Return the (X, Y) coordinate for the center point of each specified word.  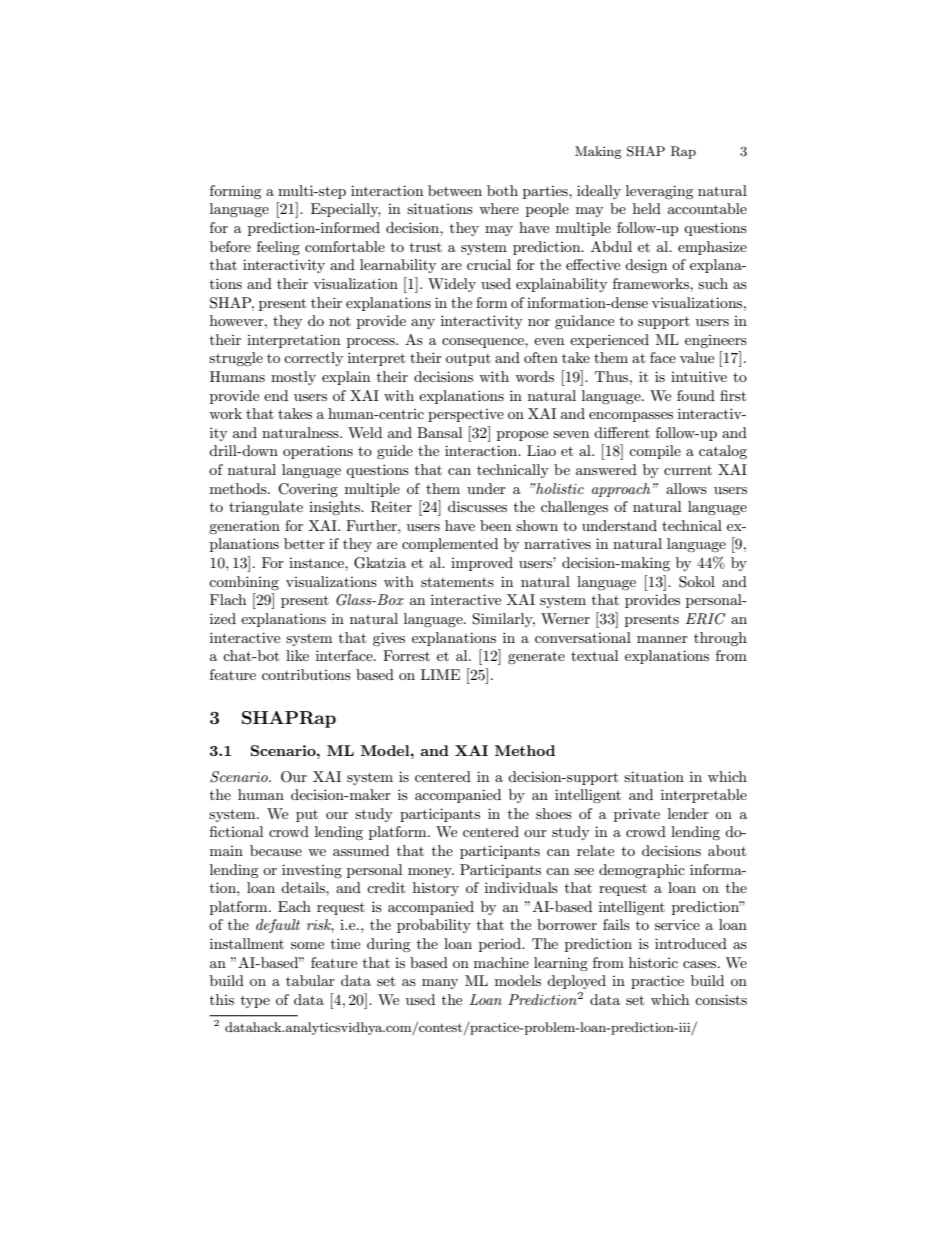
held (647, 208)
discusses (477, 506)
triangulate (266, 508)
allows (686, 488)
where (499, 208)
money (431, 873)
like (297, 655)
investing (312, 871)
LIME (440, 674)
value (697, 357)
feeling (278, 248)
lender (688, 813)
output (468, 359)
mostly (293, 378)
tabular (310, 980)
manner (662, 639)
